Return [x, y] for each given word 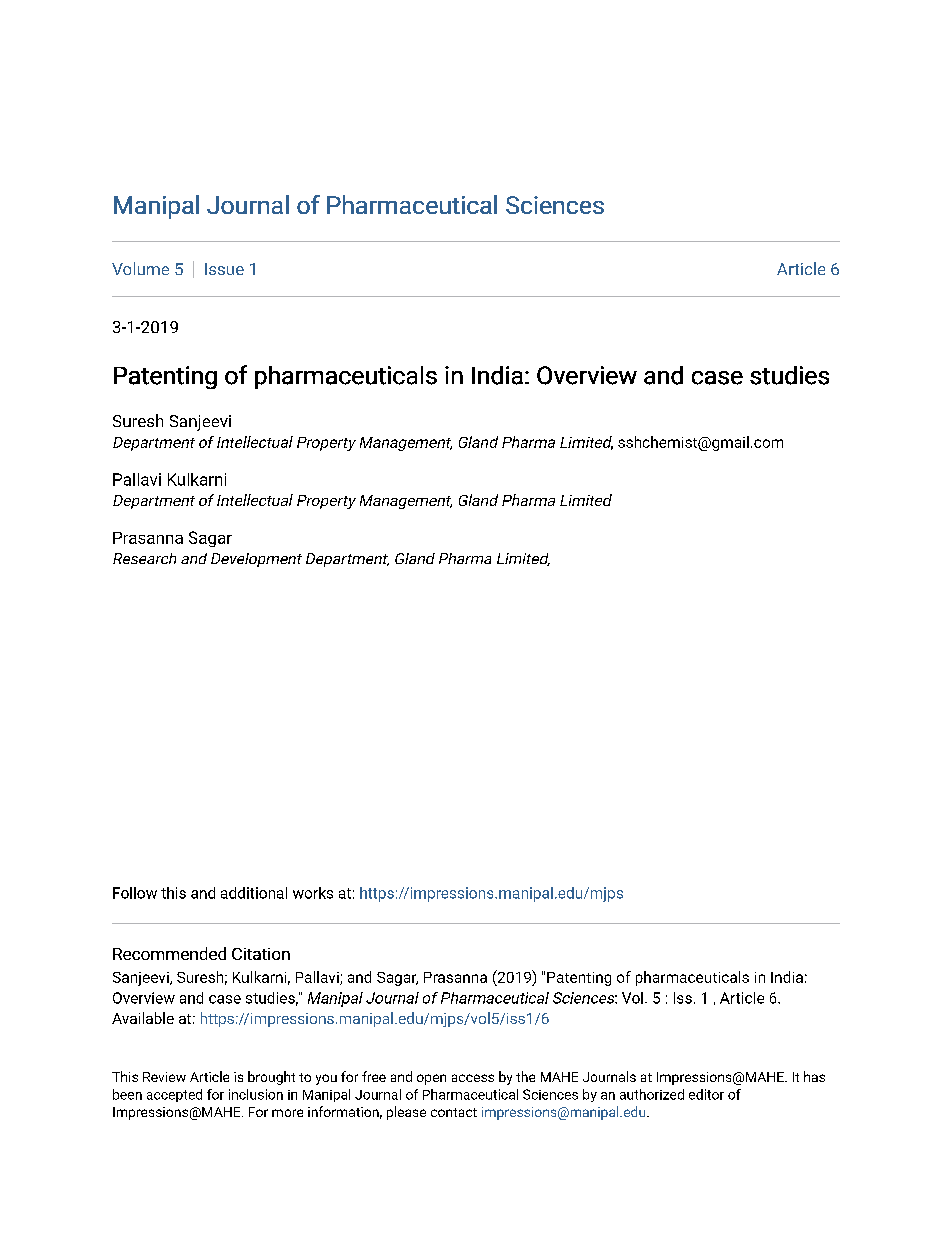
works [313, 893]
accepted [174, 1095]
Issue [224, 269]
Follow [135, 893]
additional [254, 893]
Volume [140, 268]
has [814, 1076]
